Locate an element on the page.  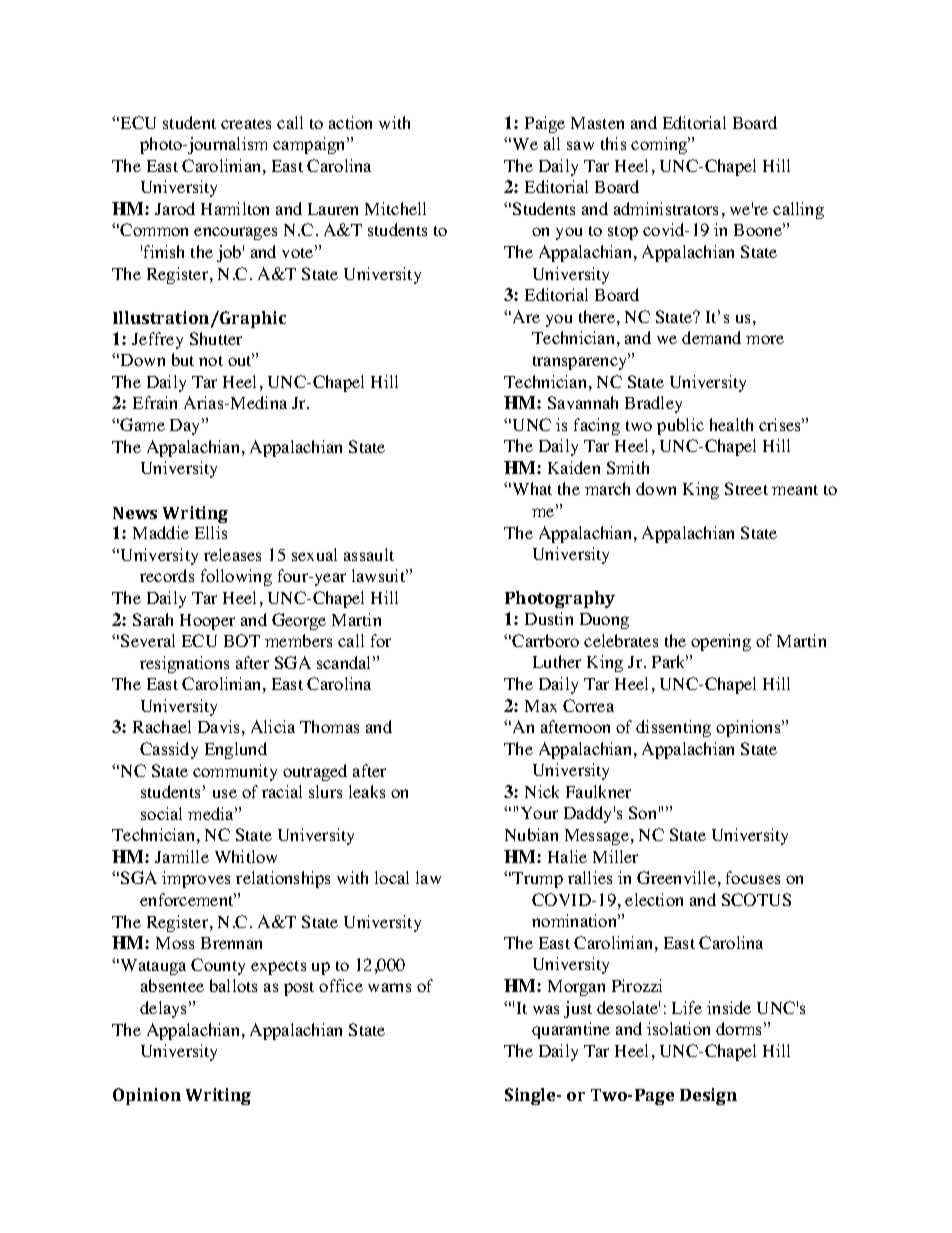
Paige is located at coordinates (545, 124).
